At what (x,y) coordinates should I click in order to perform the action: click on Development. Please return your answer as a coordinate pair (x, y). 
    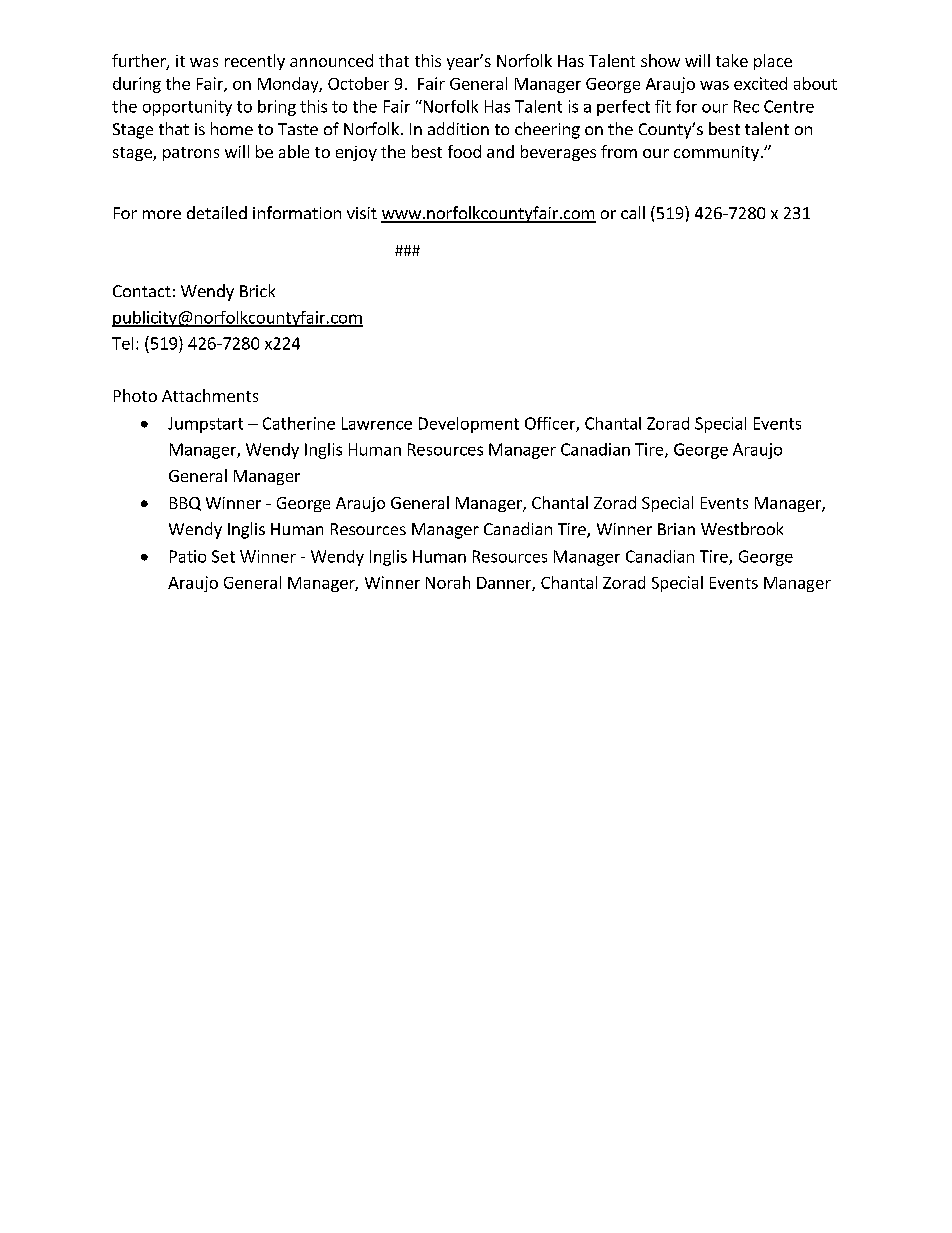
    Looking at the image, I should click on (469, 425).
